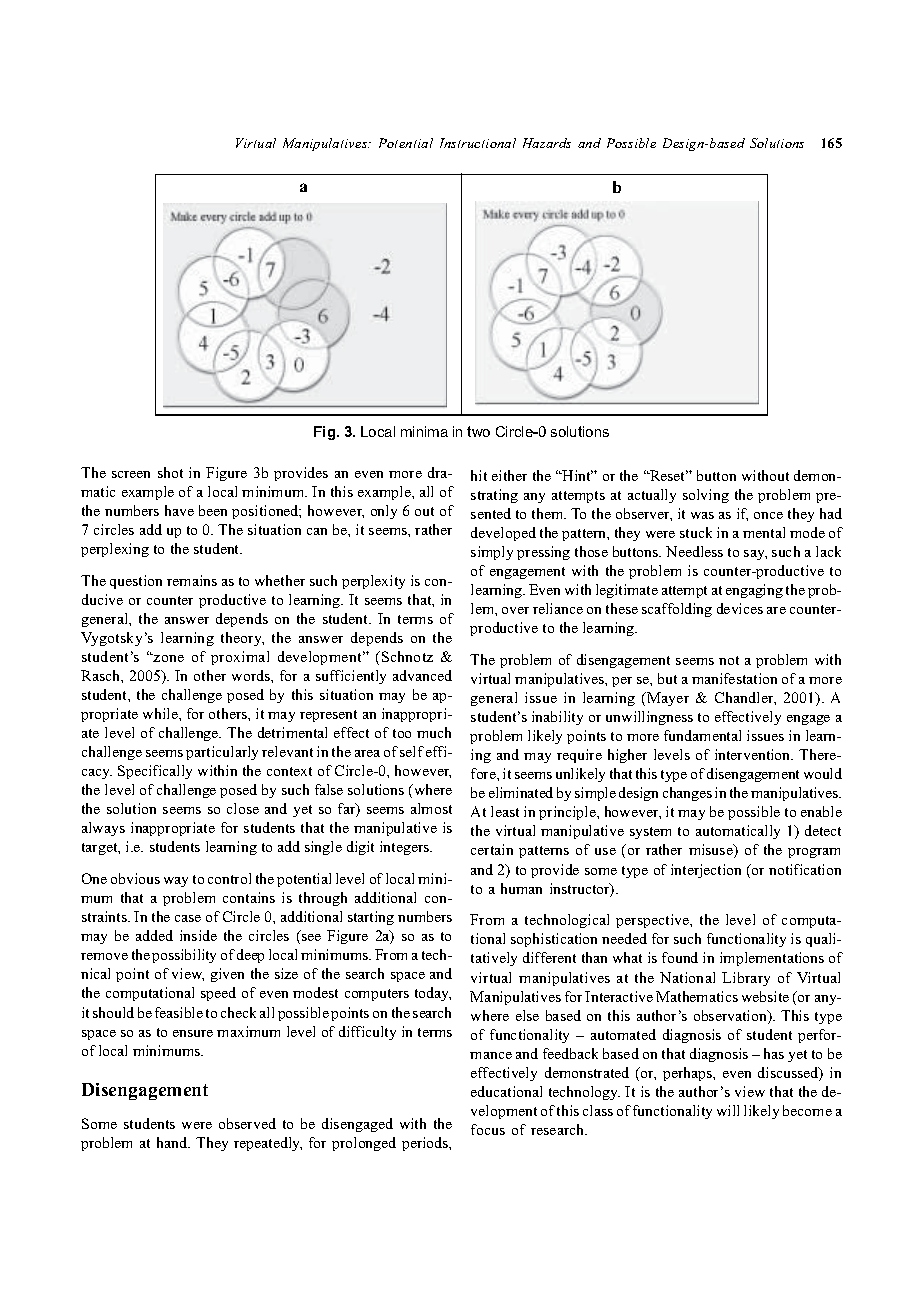 The width and height of the page is (924, 1308). What do you see at coordinates (247, 1123) in the page?
I see `observed` at bounding box center [247, 1123].
